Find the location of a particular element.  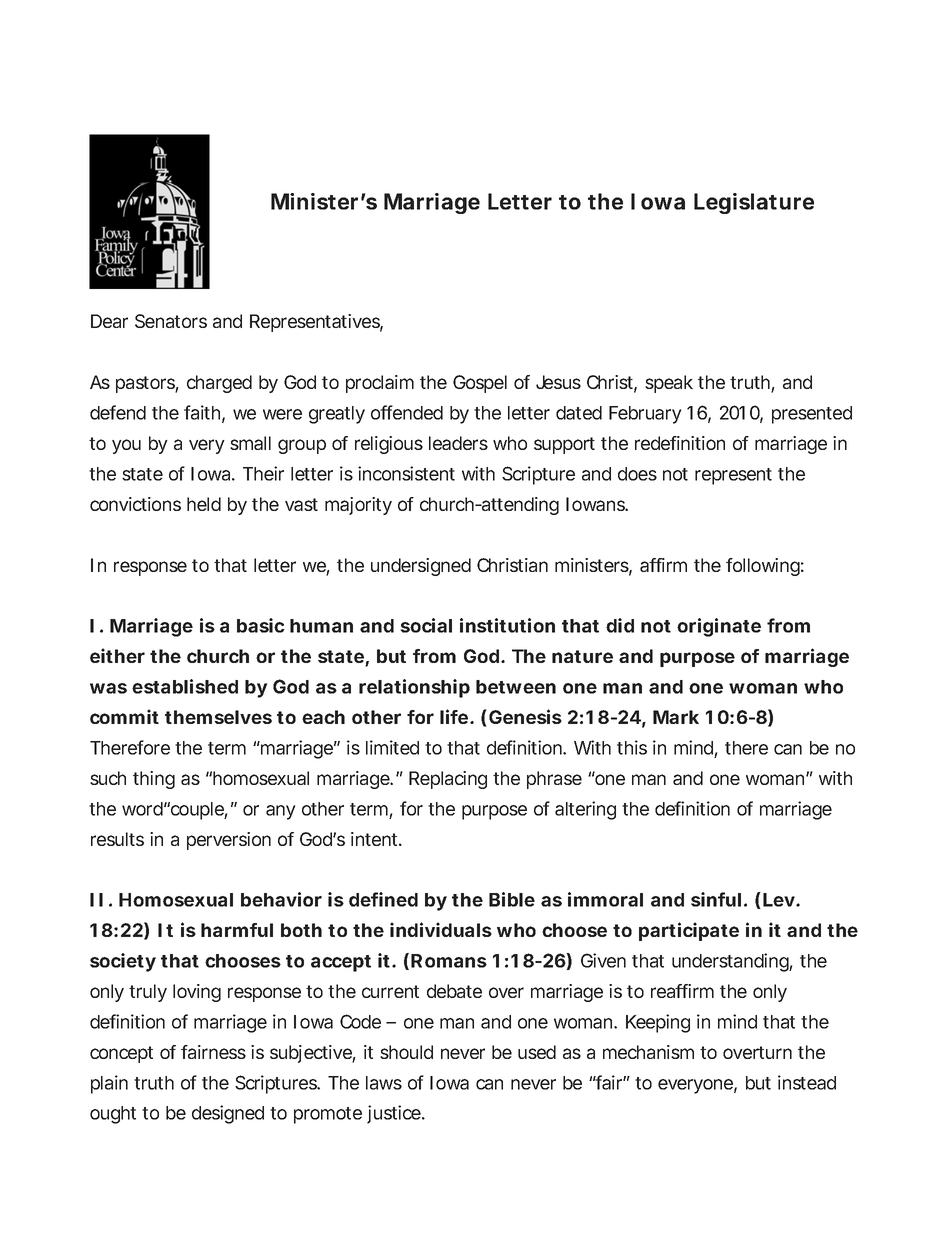

harmful is located at coordinates (237, 930).
